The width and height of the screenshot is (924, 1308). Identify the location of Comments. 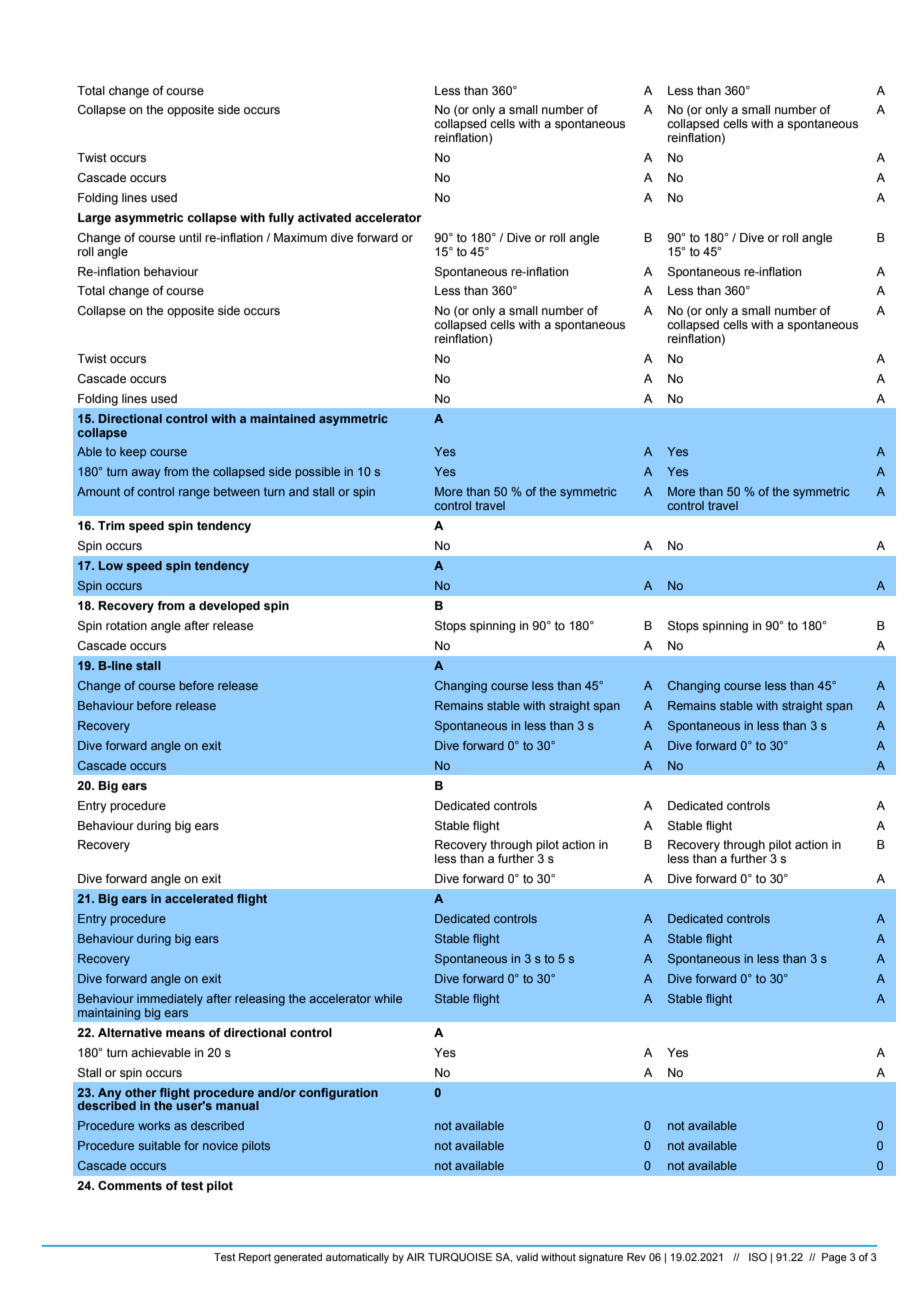
(130, 1185).
